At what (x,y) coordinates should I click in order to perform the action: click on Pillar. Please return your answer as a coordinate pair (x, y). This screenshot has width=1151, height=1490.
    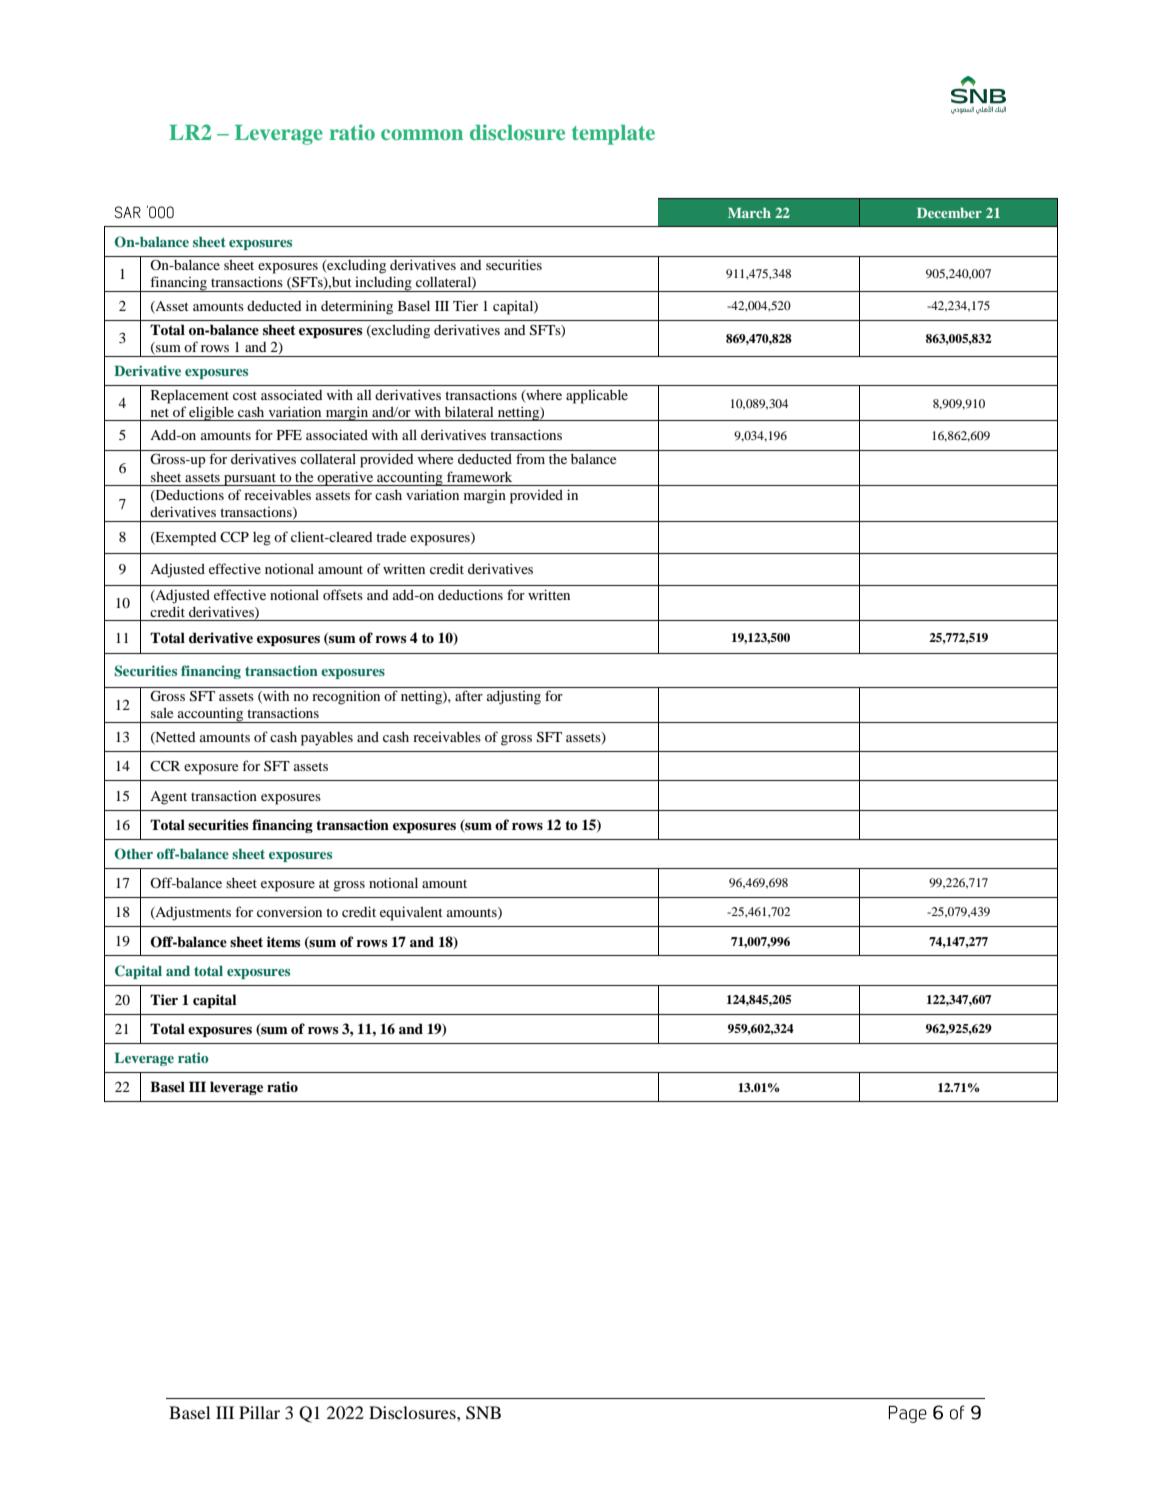
    Looking at the image, I should click on (259, 1412).
